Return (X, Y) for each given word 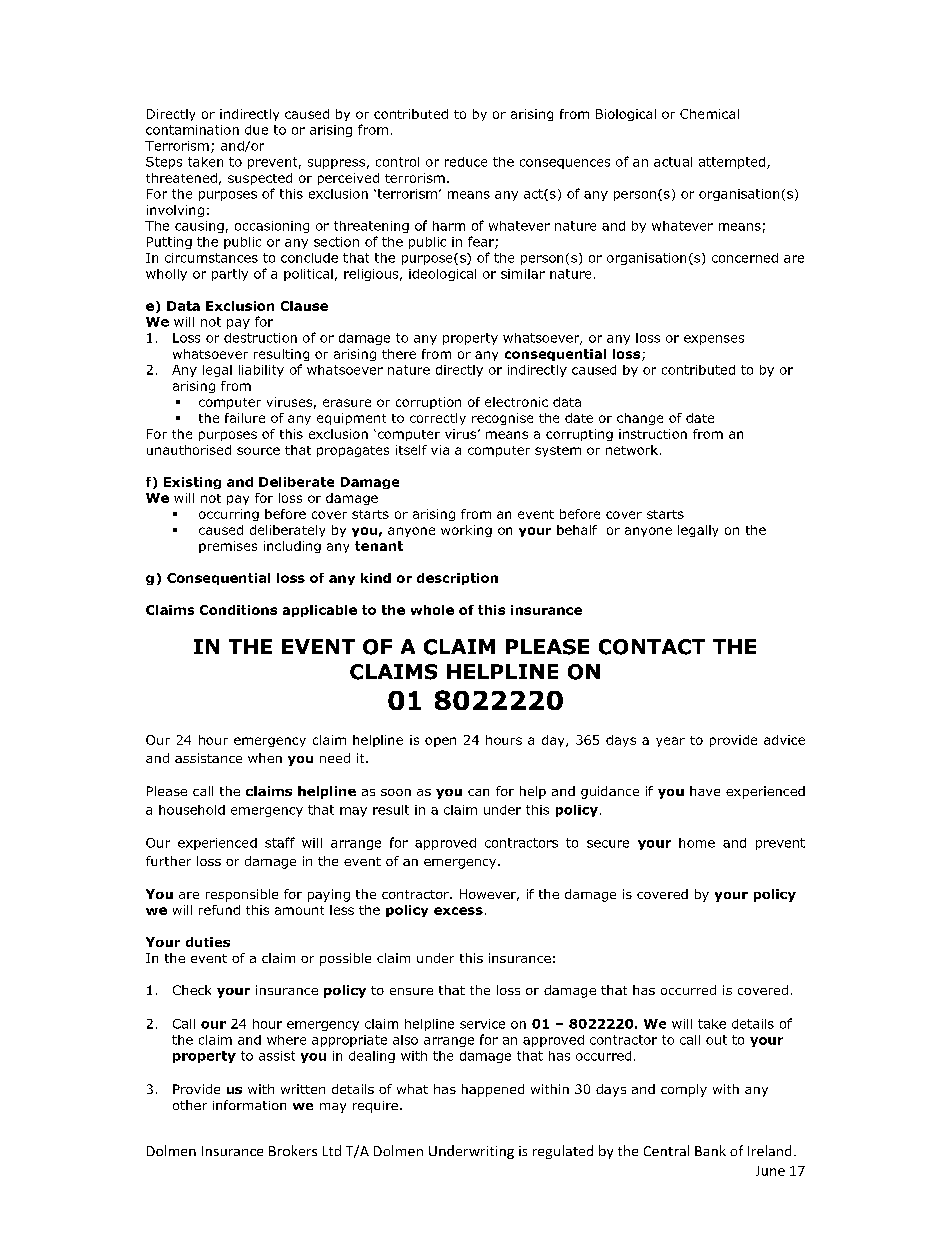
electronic (516, 402)
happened (493, 1090)
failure (245, 418)
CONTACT (652, 647)
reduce (466, 162)
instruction (653, 434)
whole (432, 610)
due (256, 130)
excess (458, 911)
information (249, 1105)
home (697, 843)
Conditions (238, 610)
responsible (242, 895)
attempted (733, 163)
